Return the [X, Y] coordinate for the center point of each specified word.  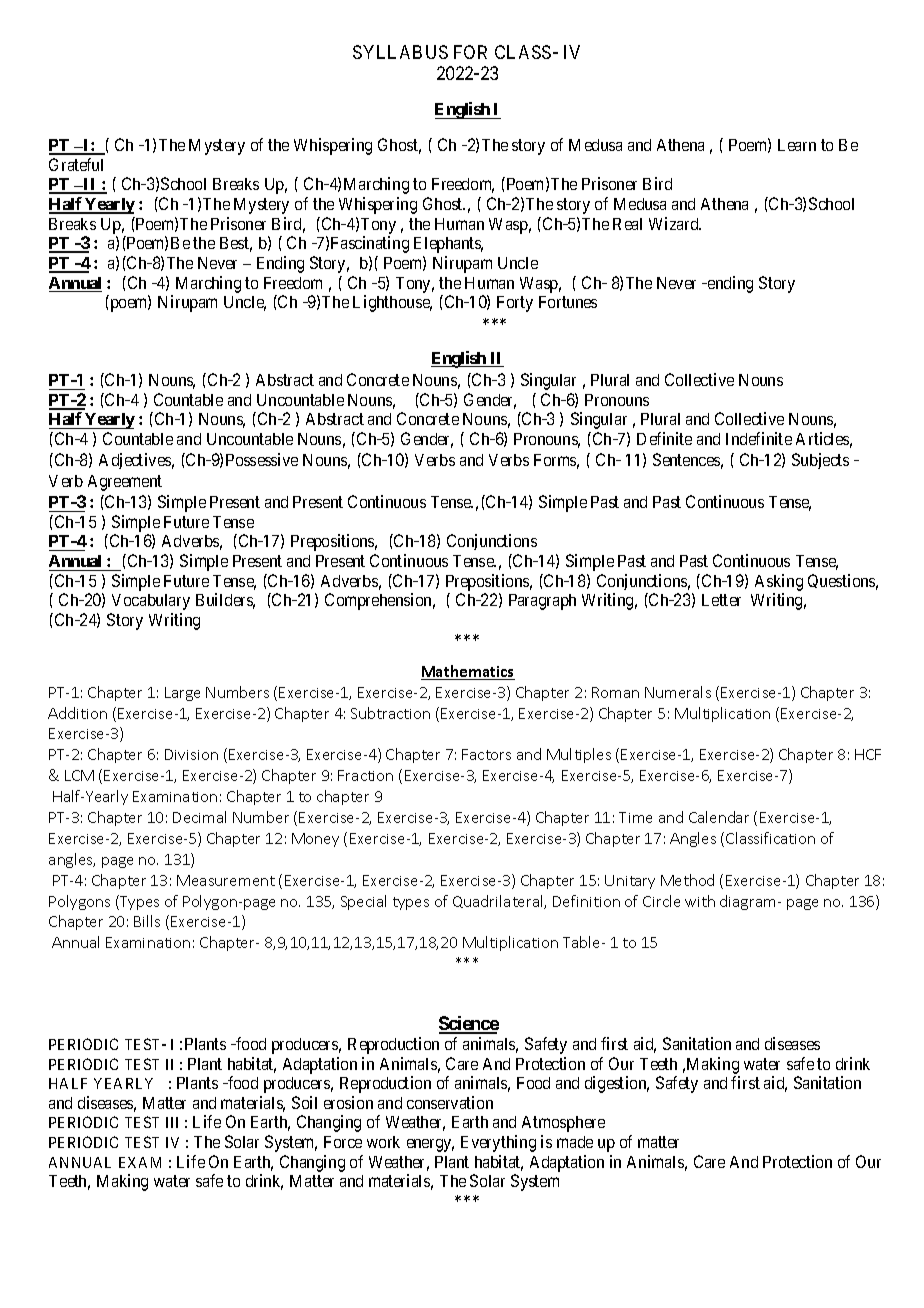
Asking [779, 582]
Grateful [76, 164]
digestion [617, 1084]
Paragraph [542, 602]
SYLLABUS [400, 52]
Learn [797, 145]
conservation [450, 1102]
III [172, 1122]
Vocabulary [151, 602]
